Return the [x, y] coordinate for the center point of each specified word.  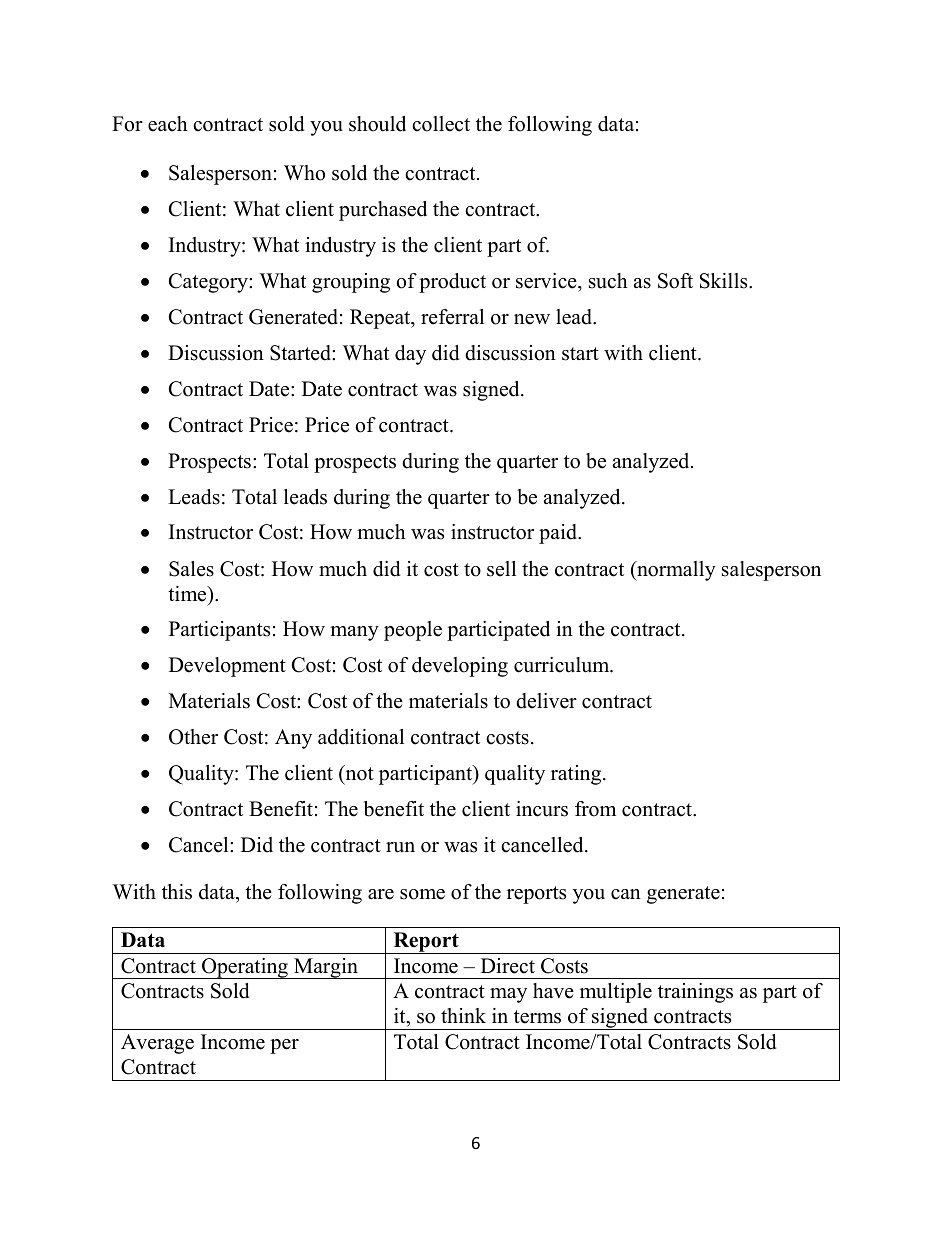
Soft [675, 281]
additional [361, 737]
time [188, 594]
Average [157, 1044]
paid [559, 534]
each [168, 124]
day [410, 355]
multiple [616, 993]
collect [441, 124]
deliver [546, 701]
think [463, 1015]
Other [193, 737]
